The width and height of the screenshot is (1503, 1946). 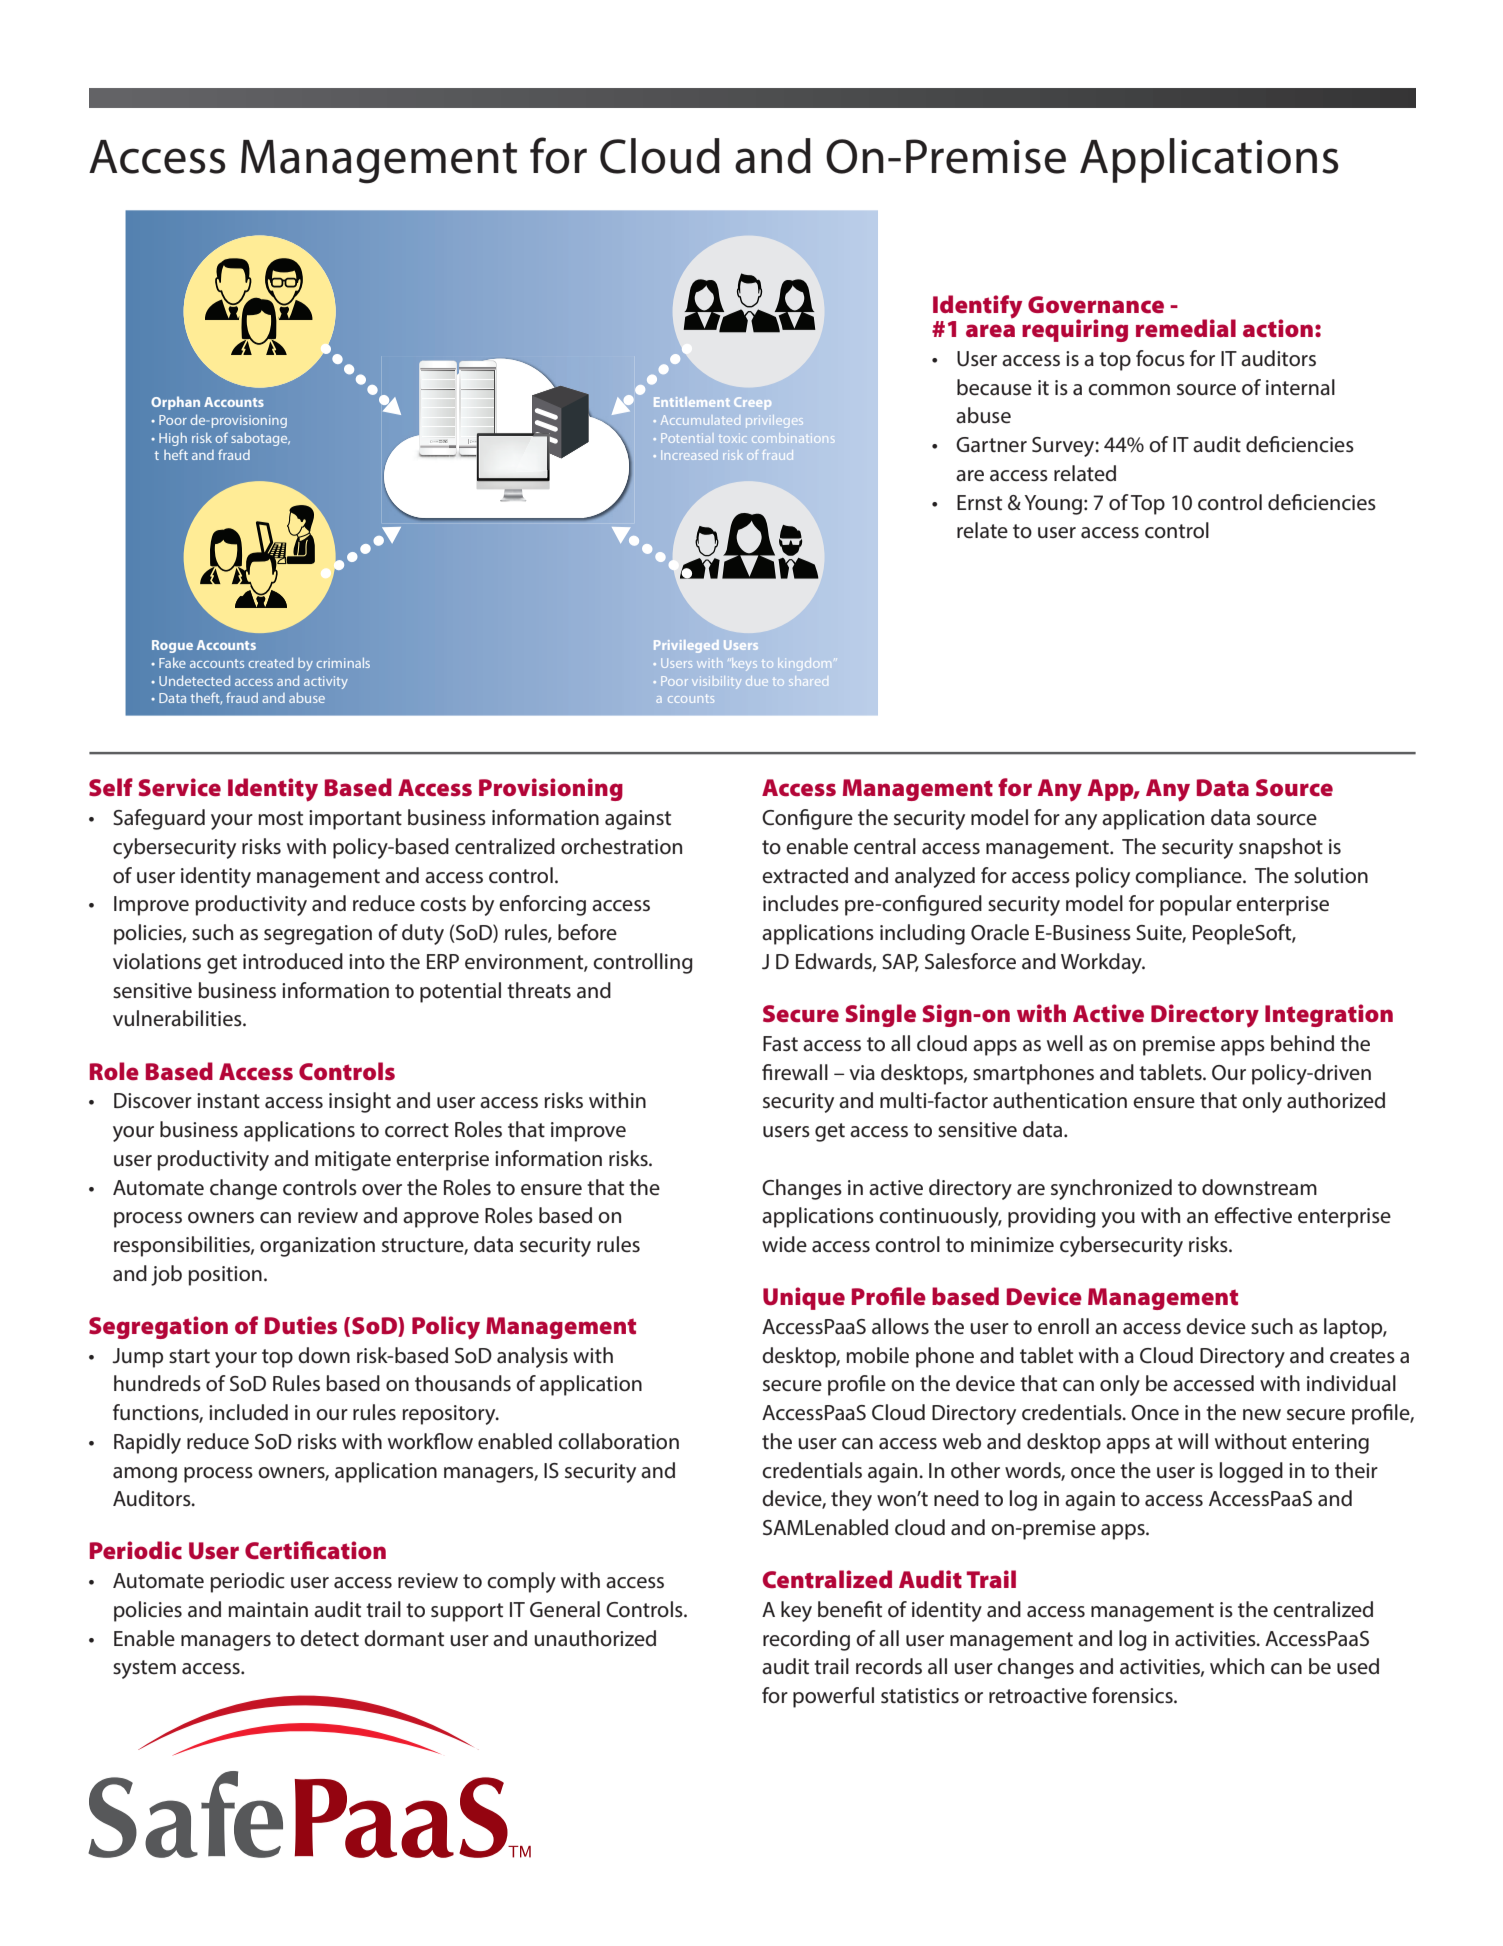 What do you see at coordinates (293, 961) in the screenshot?
I see `introduced` at bounding box center [293, 961].
